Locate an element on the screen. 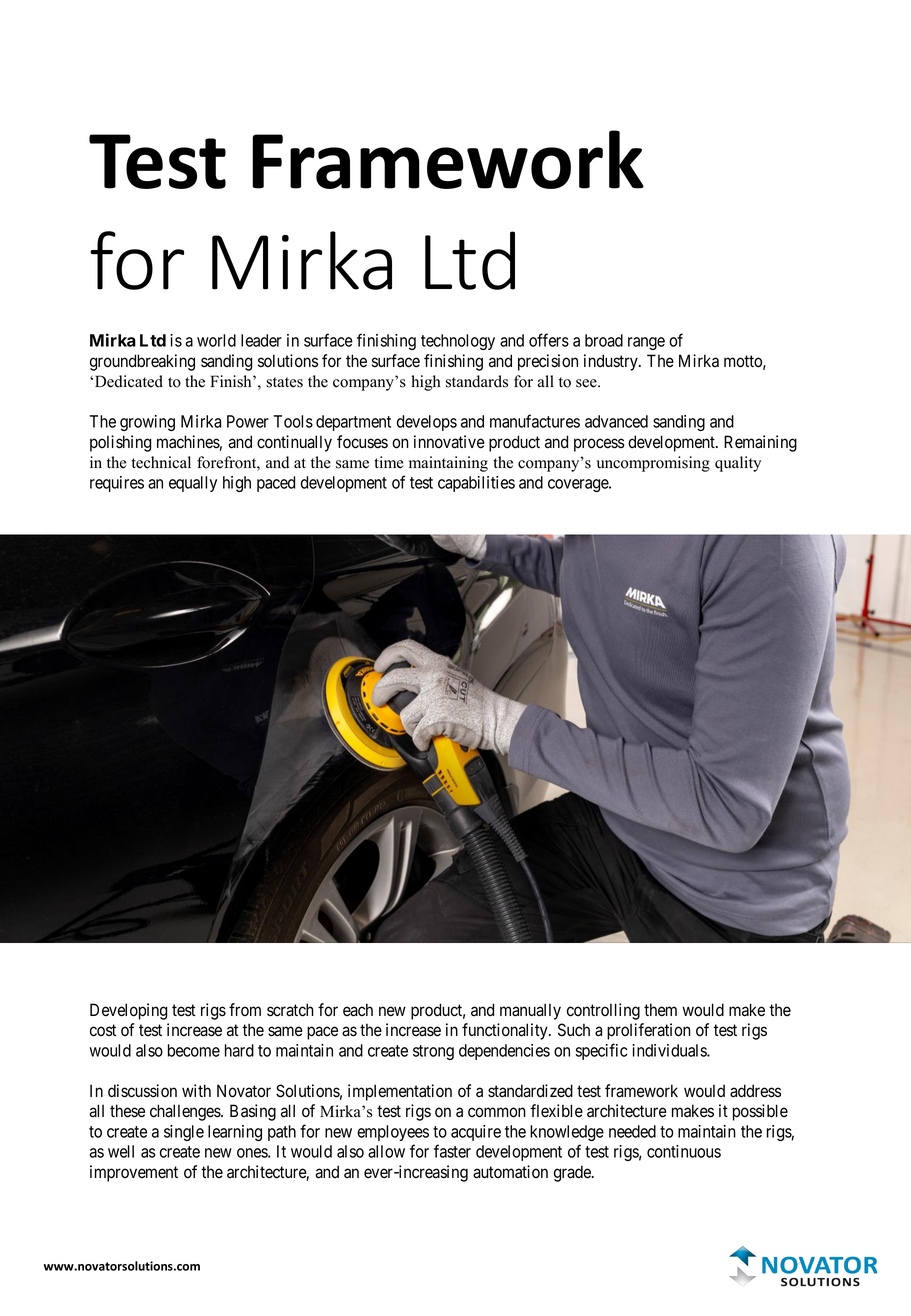 Image resolution: width=911 pixels, height=1316 pixels. capabilities is located at coordinates (476, 484).
